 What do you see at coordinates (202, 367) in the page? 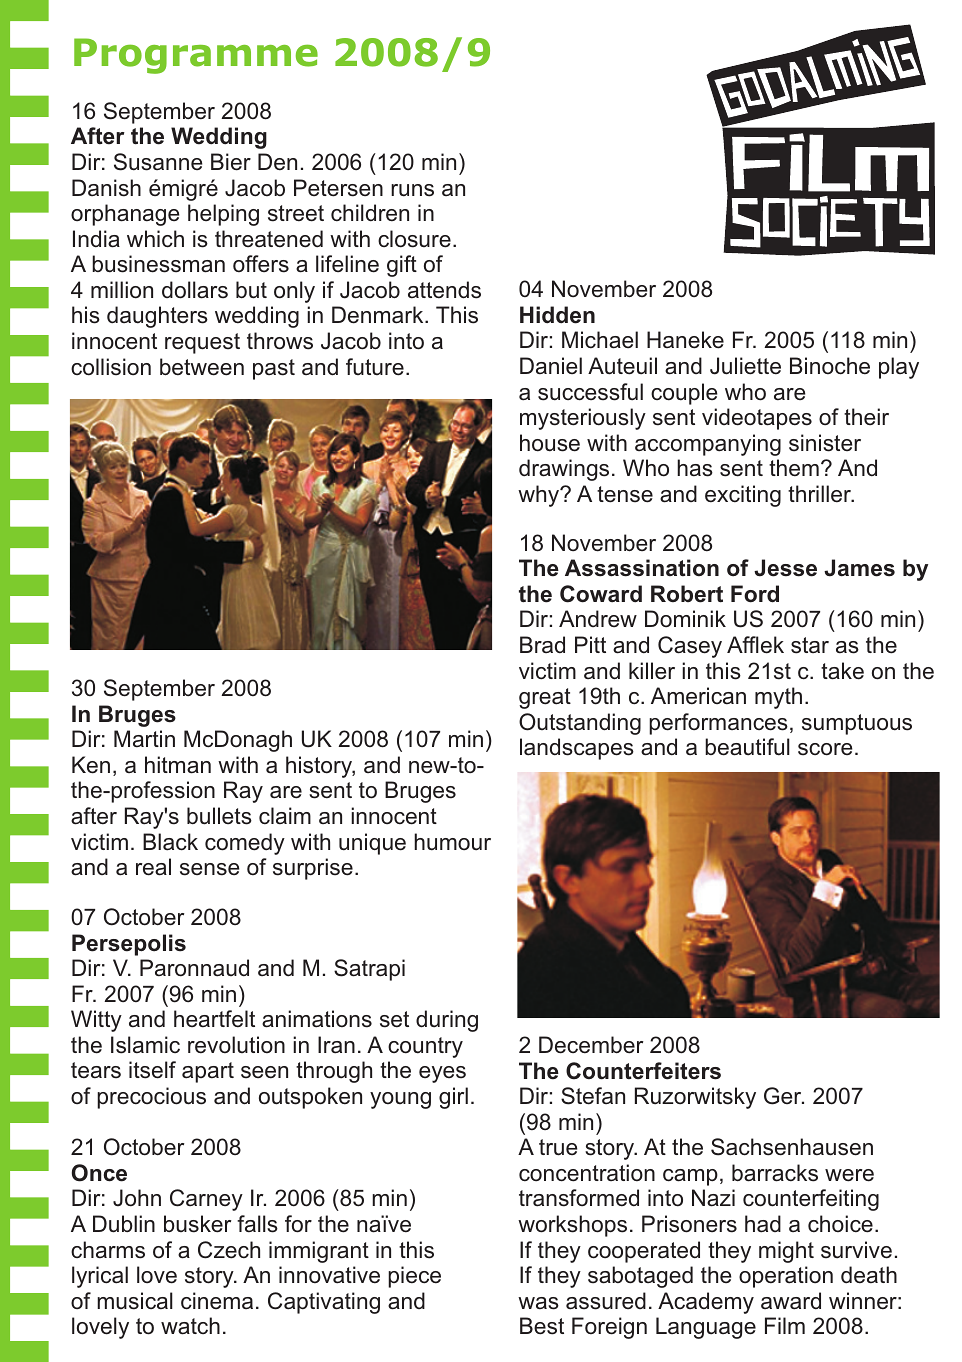
I see `between` at bounding box center [202, 367].
